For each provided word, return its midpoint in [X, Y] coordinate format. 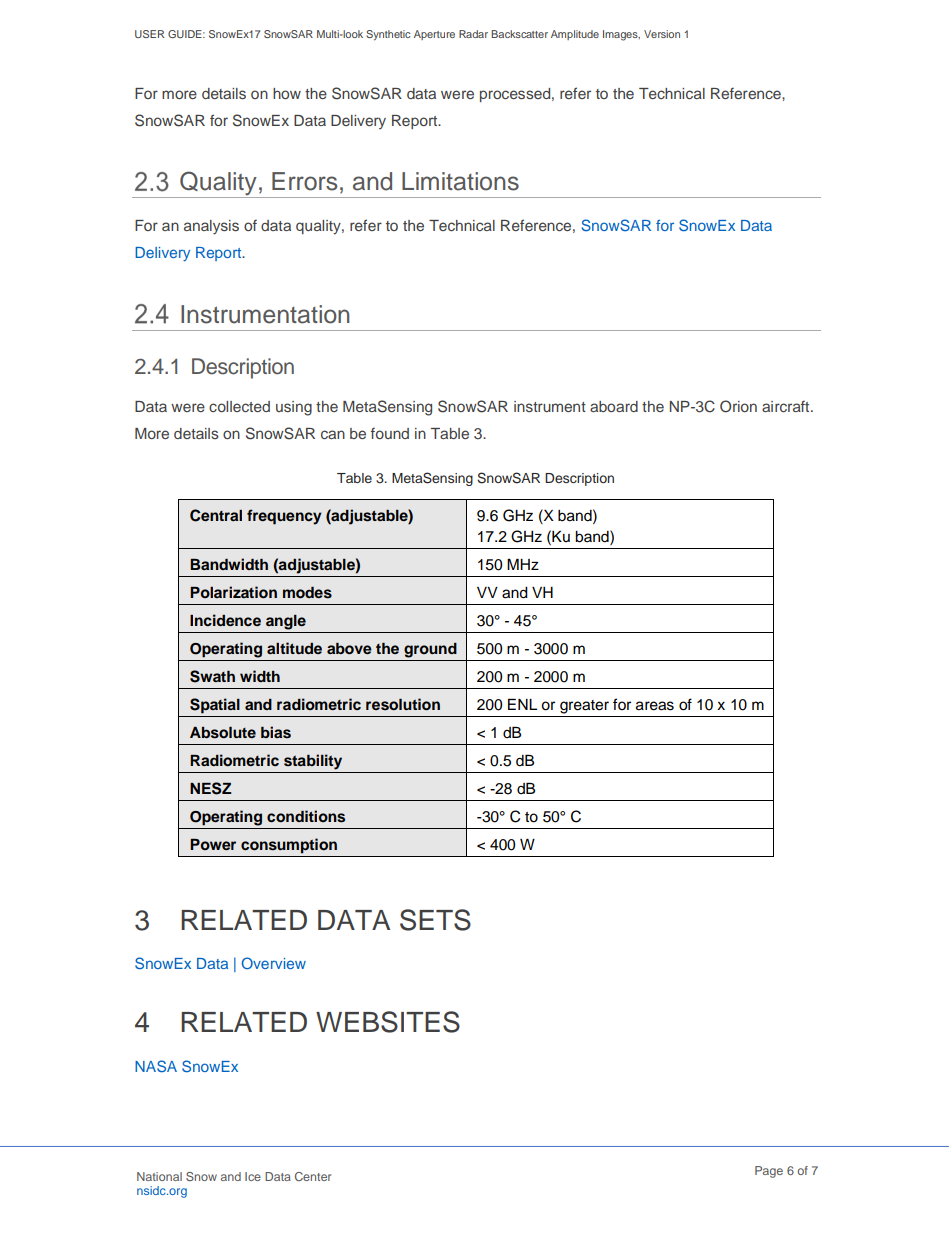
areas [655, 706]
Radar [473, 34]
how [287, 93]
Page [769, 1172]
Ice [253, 1176]
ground [430, 650]
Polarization [233, 592]
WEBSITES [388, 1022]
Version [662, 34]
